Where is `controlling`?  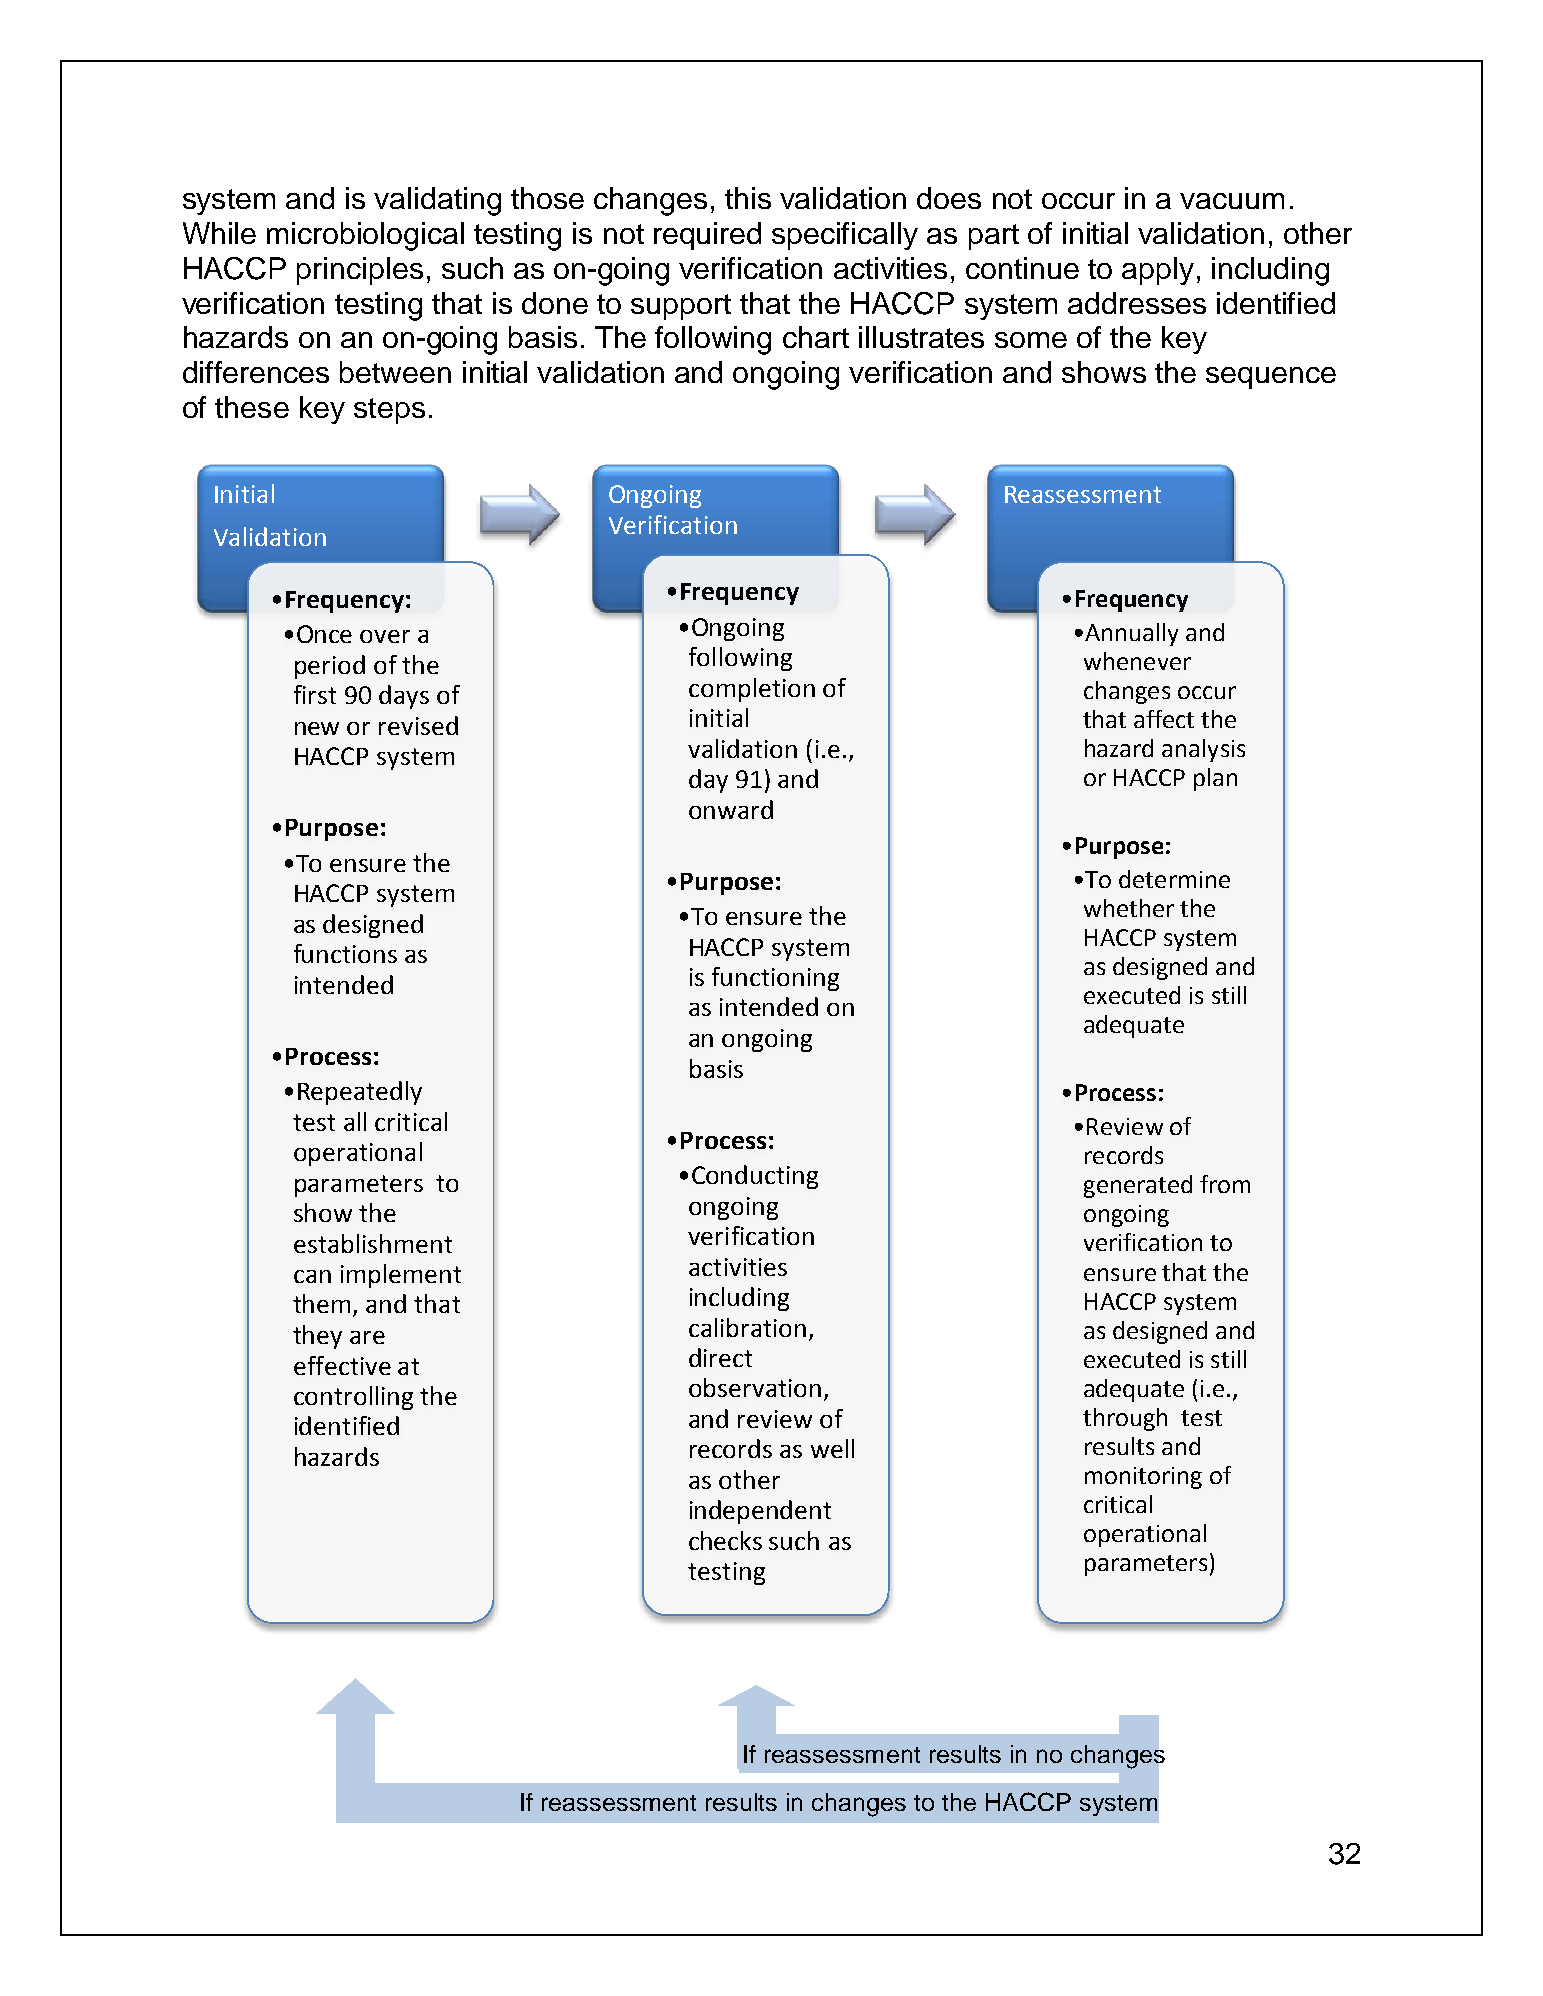 controlling is located at coordinates (353, 1398).
